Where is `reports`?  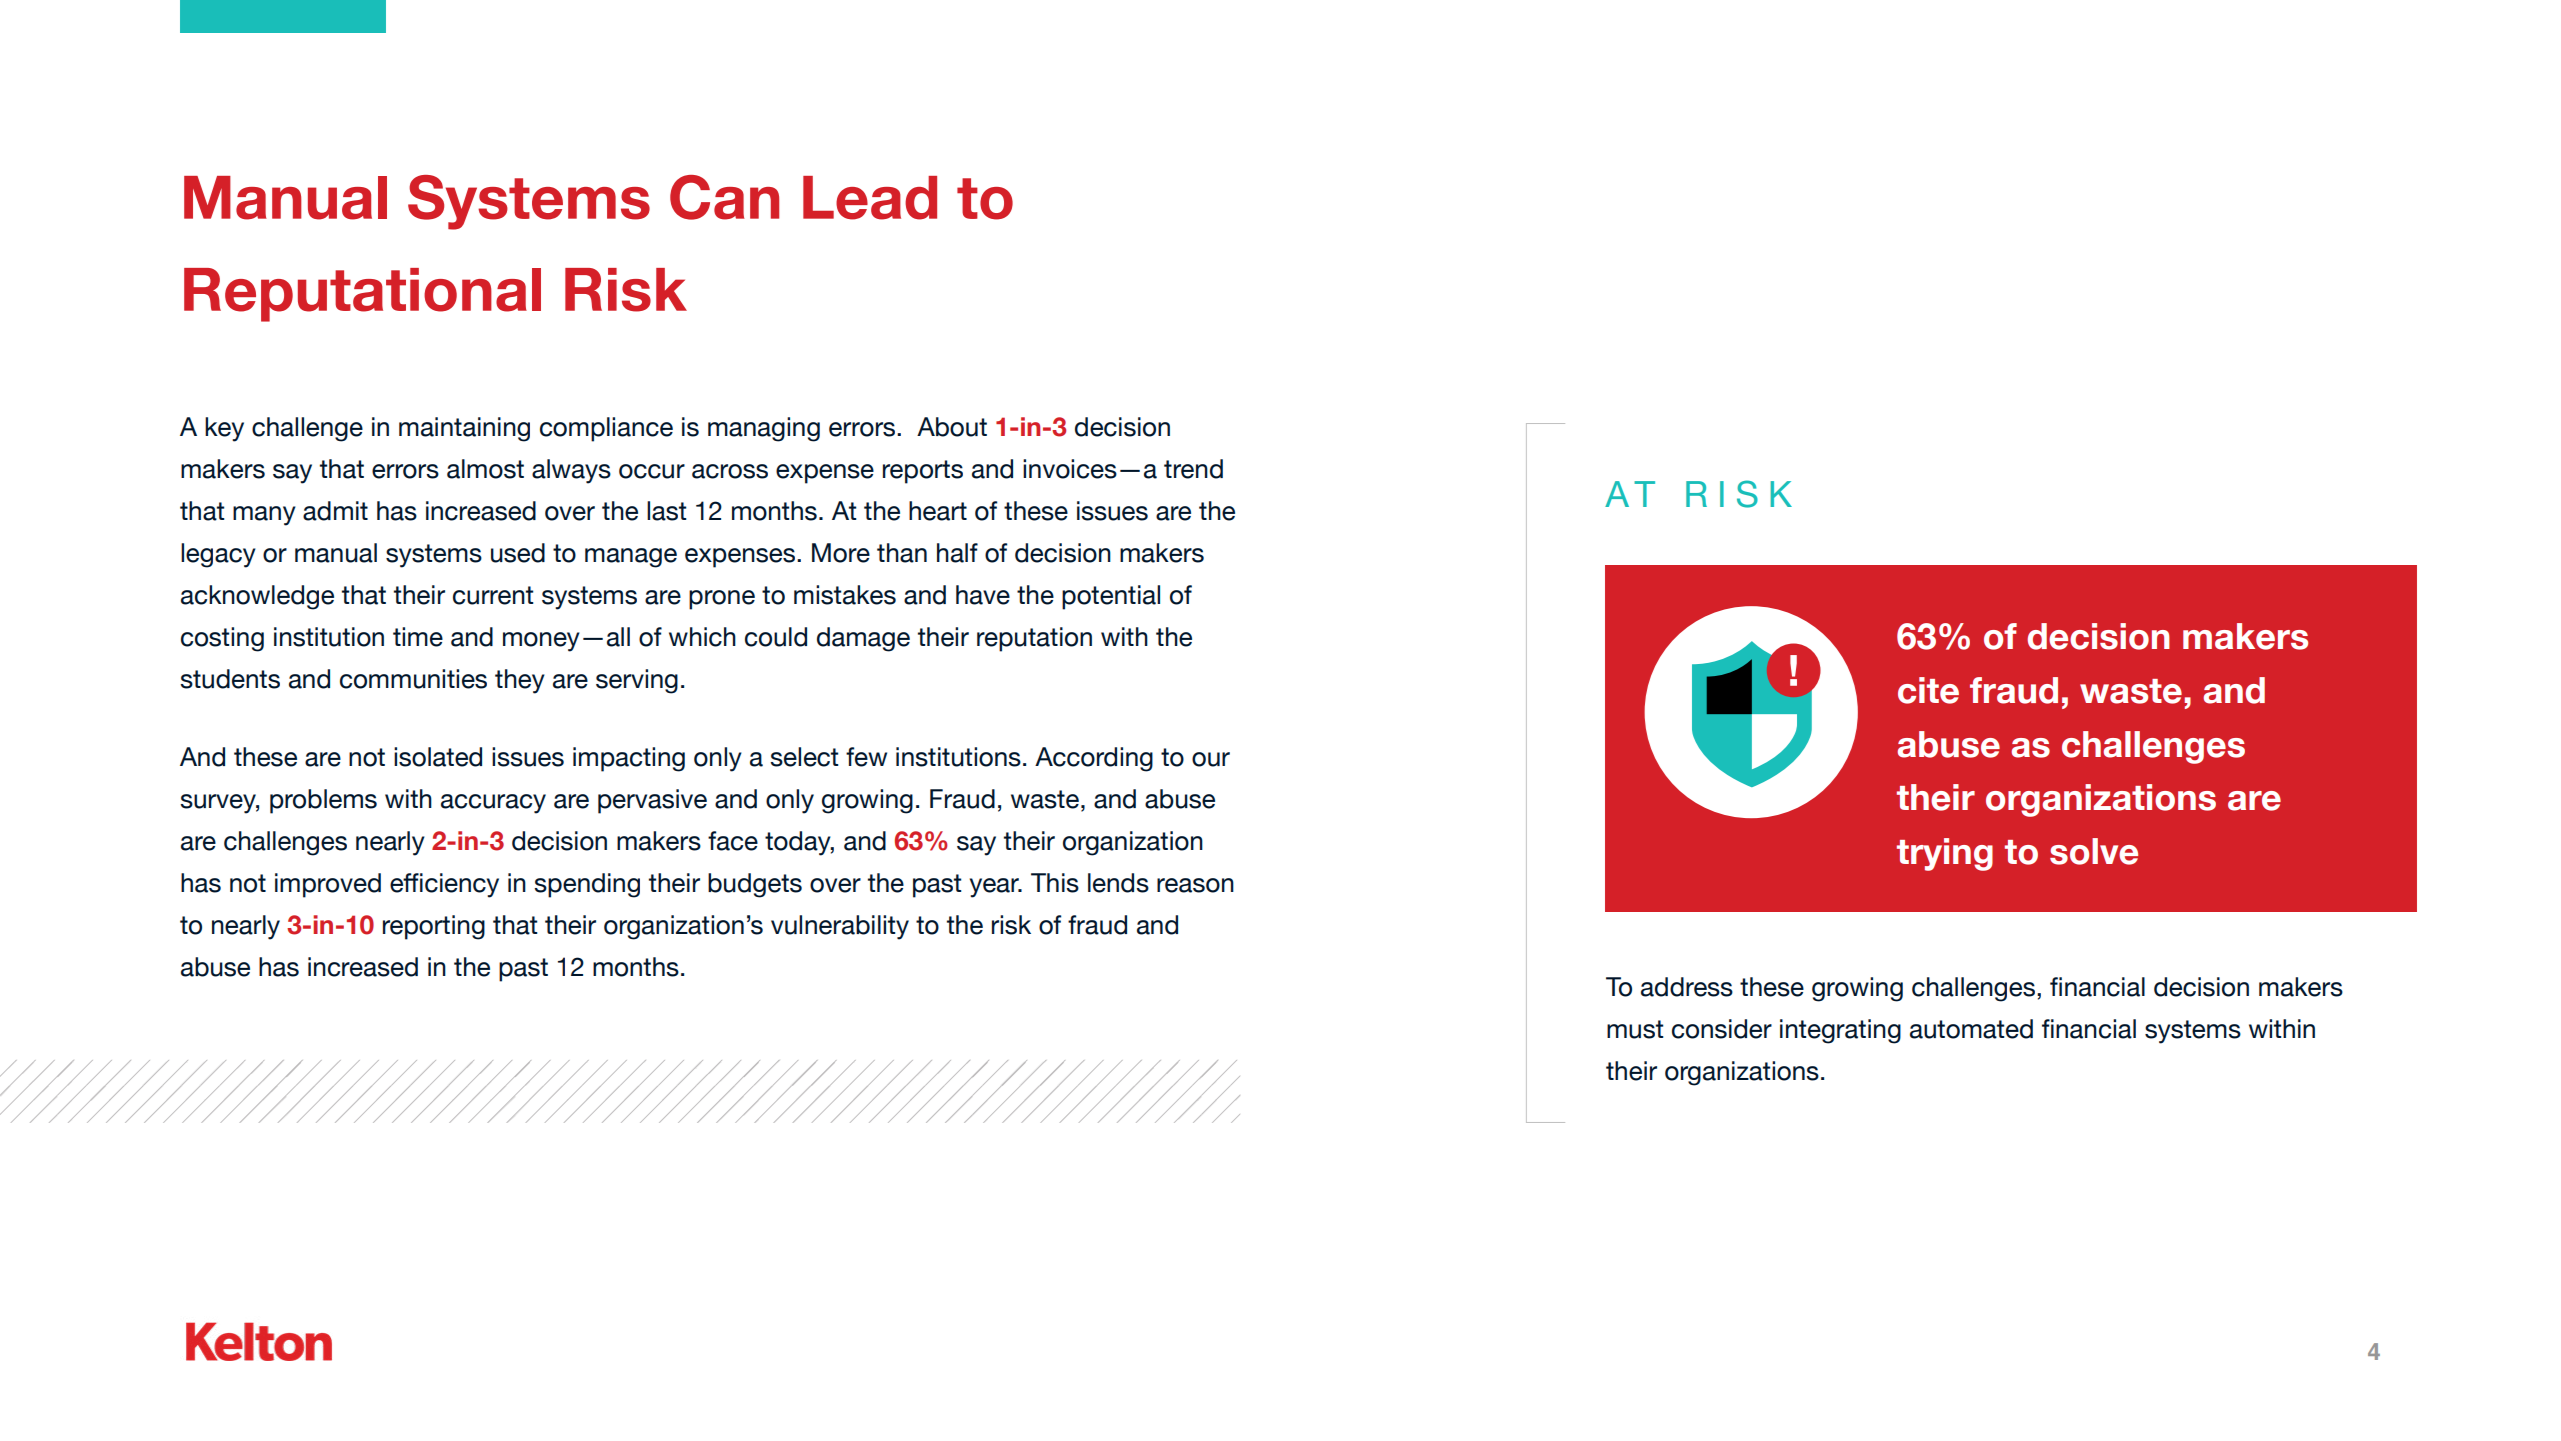 reports is located at coordinates (923, 472).
